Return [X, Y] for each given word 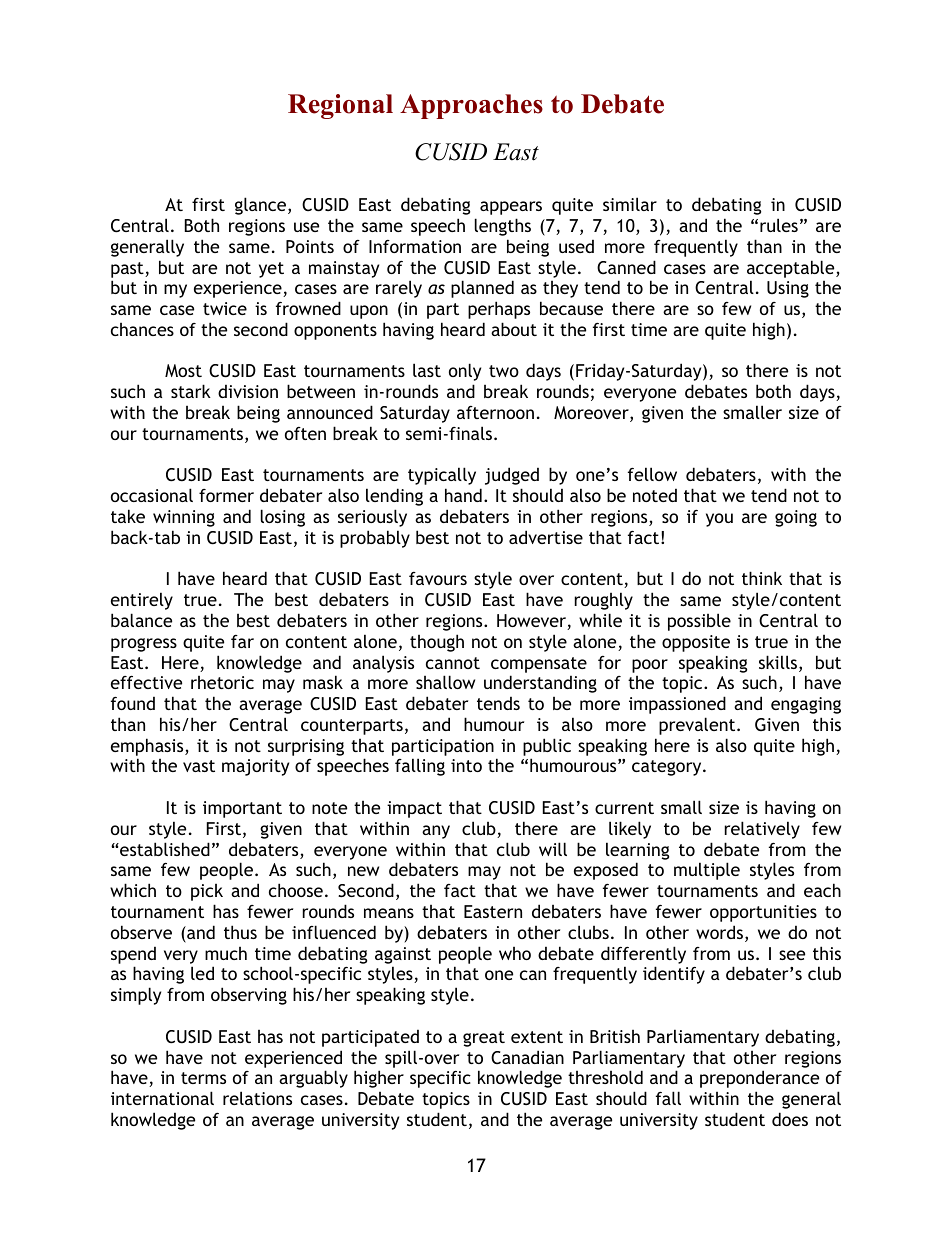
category [668, 768]
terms [203, 1078]
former [226, 495]
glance [260, 206]
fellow [652, 474]
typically [442, 476]
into [466, 765]
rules [779, 225]
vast [199, 766]
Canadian [527, 1057]
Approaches [471, 106]
